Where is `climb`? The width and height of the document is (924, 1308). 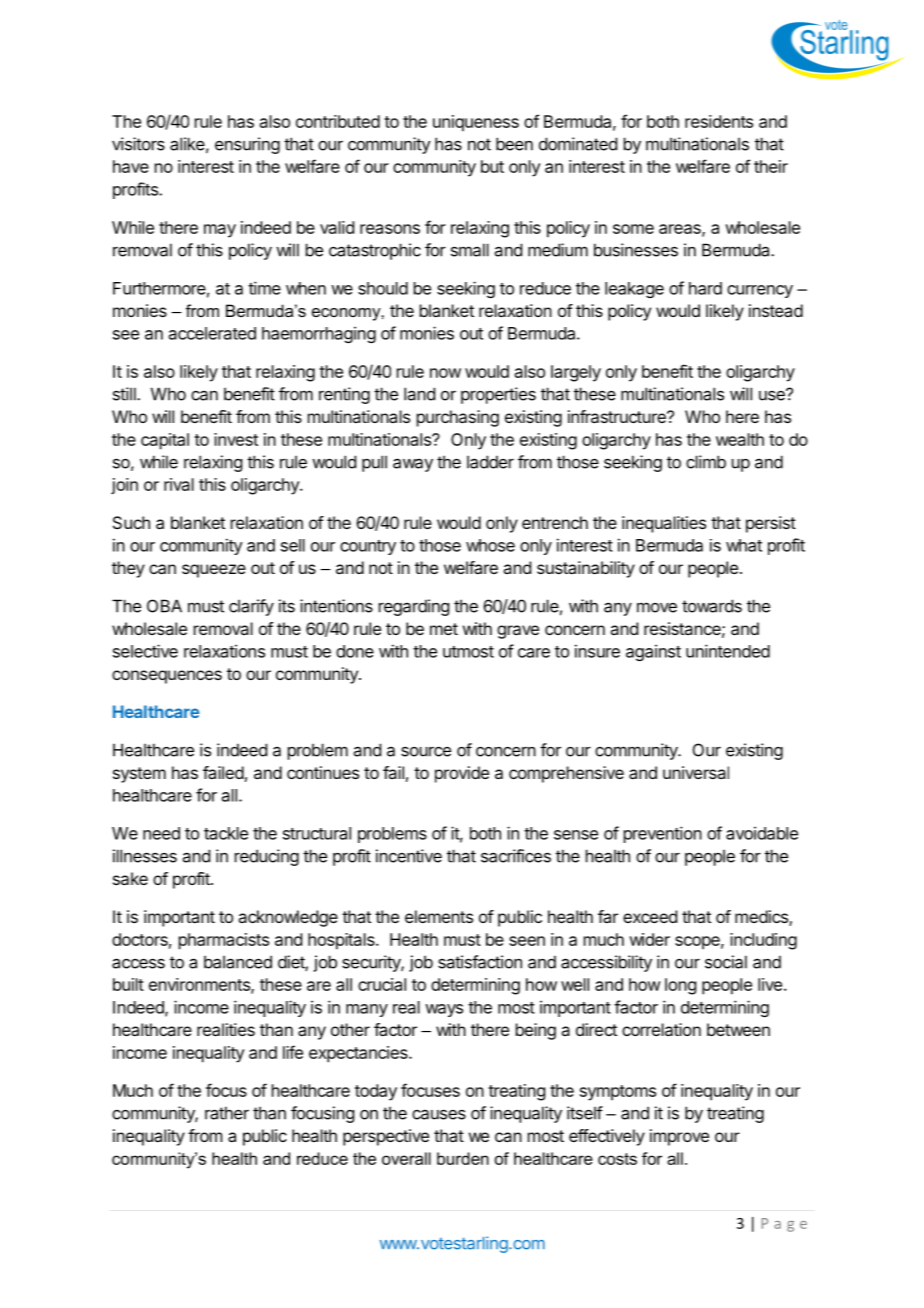
climb is located at coordinates (706, 462).
